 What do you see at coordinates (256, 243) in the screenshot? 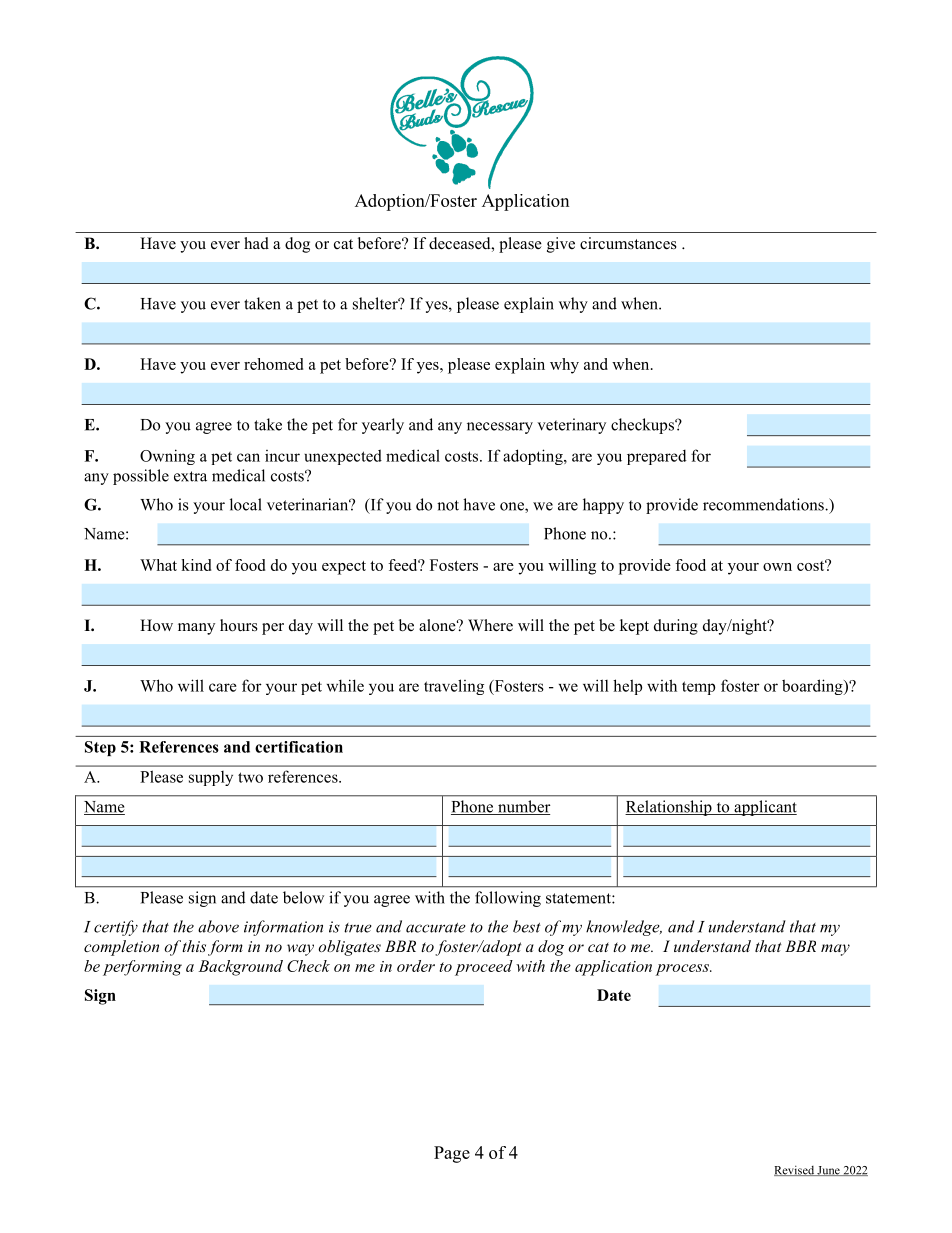
I see `had` at bounding box center [256, 243].
